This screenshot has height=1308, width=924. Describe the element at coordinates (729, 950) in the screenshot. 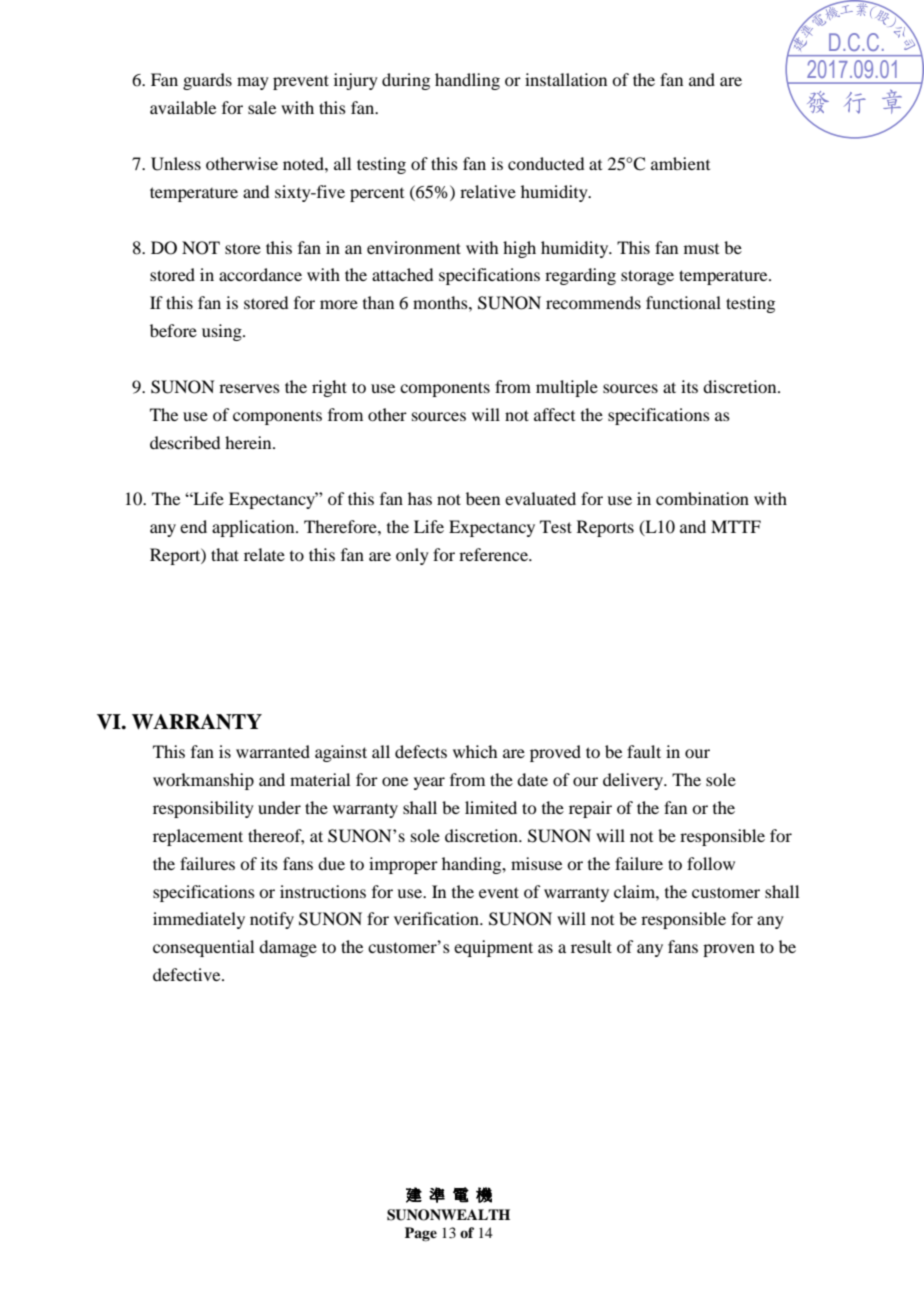

I see `proven` at that location.
